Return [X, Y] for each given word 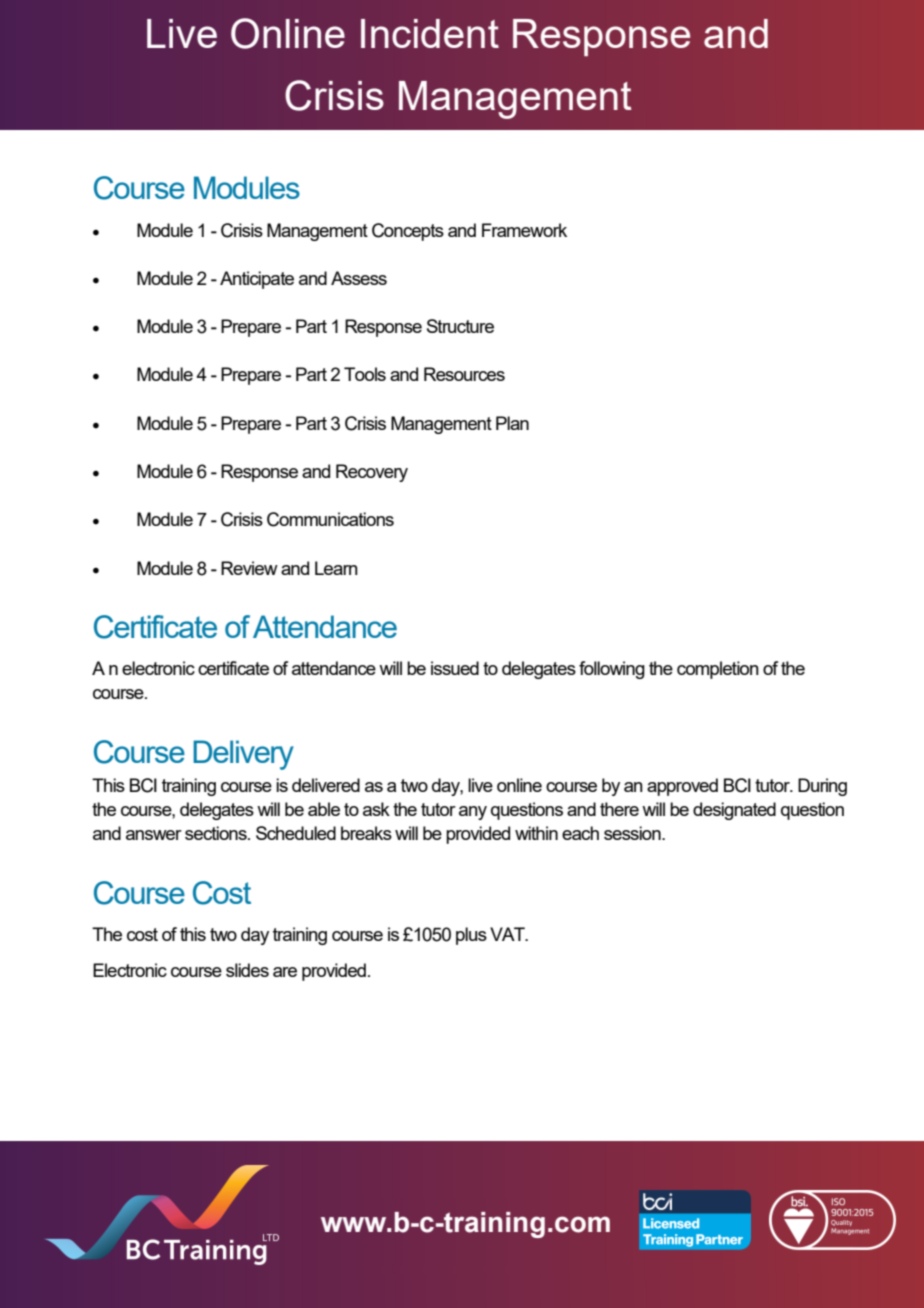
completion [718, 670]
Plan [512, 423]
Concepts [408, 232]
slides [247, 970]
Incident [430, 33]
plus [471, 936]
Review [249, 568]
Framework [524, 230]
